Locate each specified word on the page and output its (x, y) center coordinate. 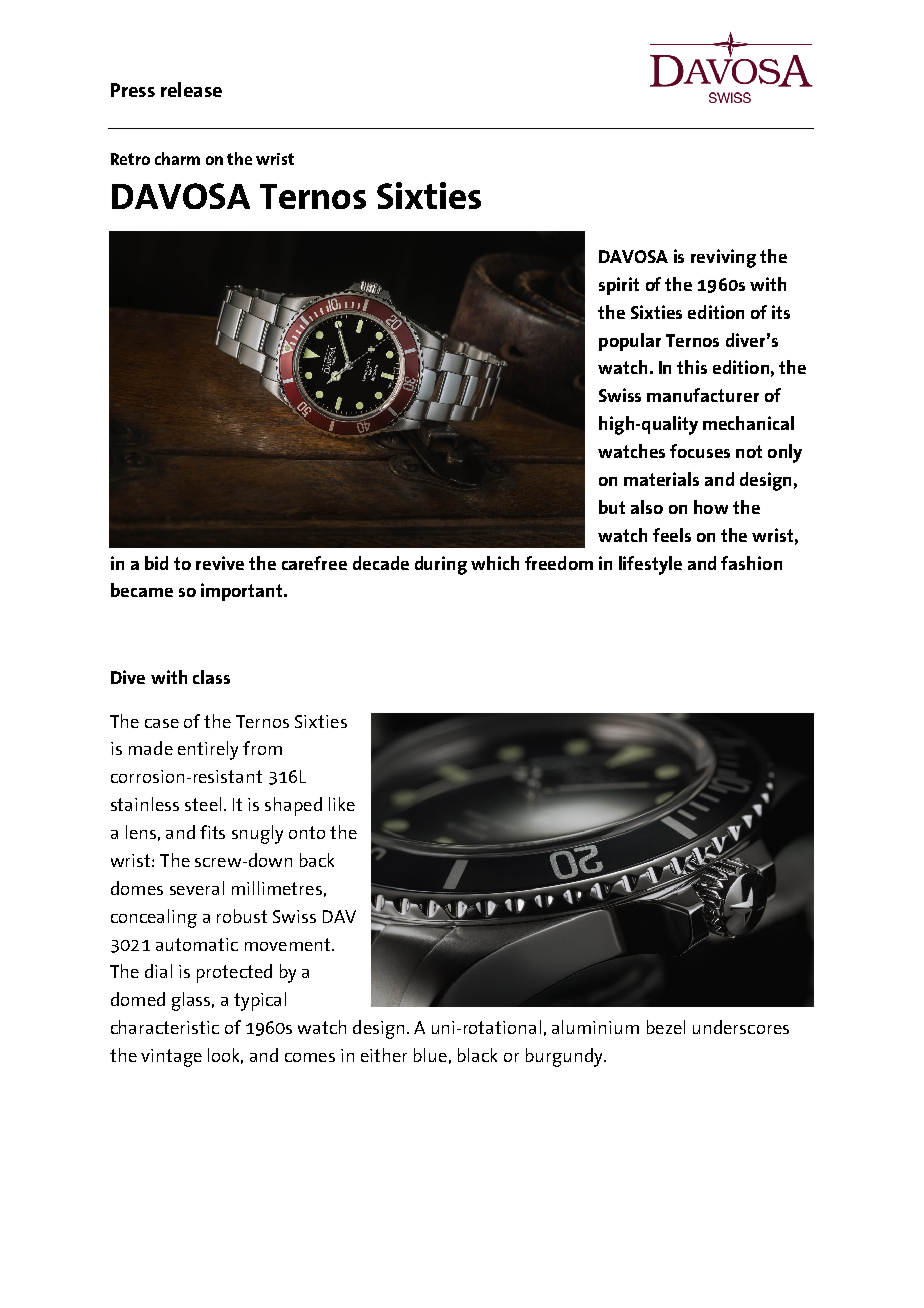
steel (203, 804)
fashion (751, 563)
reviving (723, 258)
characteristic (165, 1027)
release (191, 89)
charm (177, 158)
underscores (741, 1027)
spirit (619, 286)
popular (630, 342)
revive (220, 563)
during (441, 565)
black (477, 1055)
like (342, 804)
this (692, 367)
